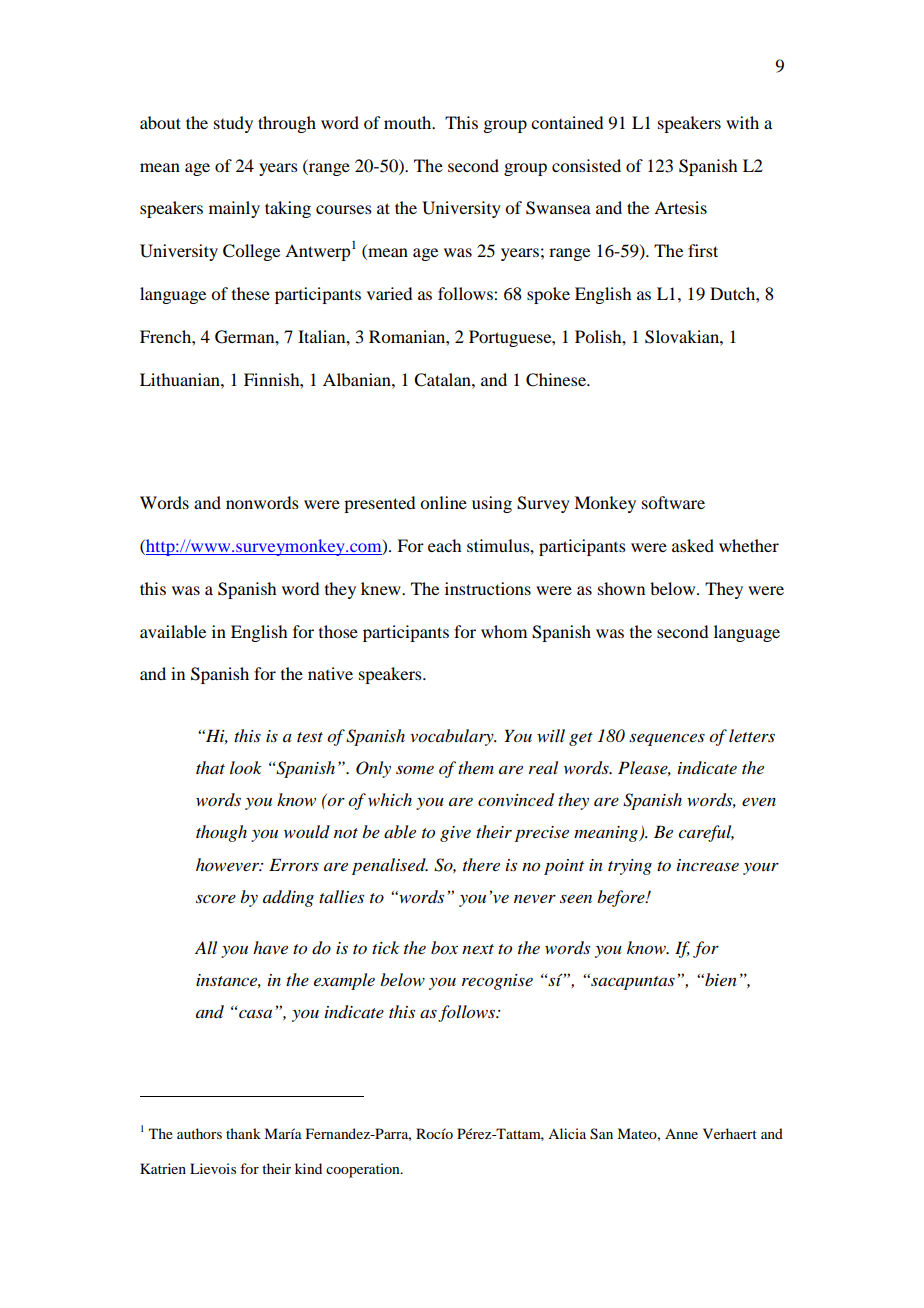 The height and width of the screenshot is (1308, 924). What do you see at coordinates (693, 545) in the screenshot?
I see `asked` at bounding box center [693, 545].
